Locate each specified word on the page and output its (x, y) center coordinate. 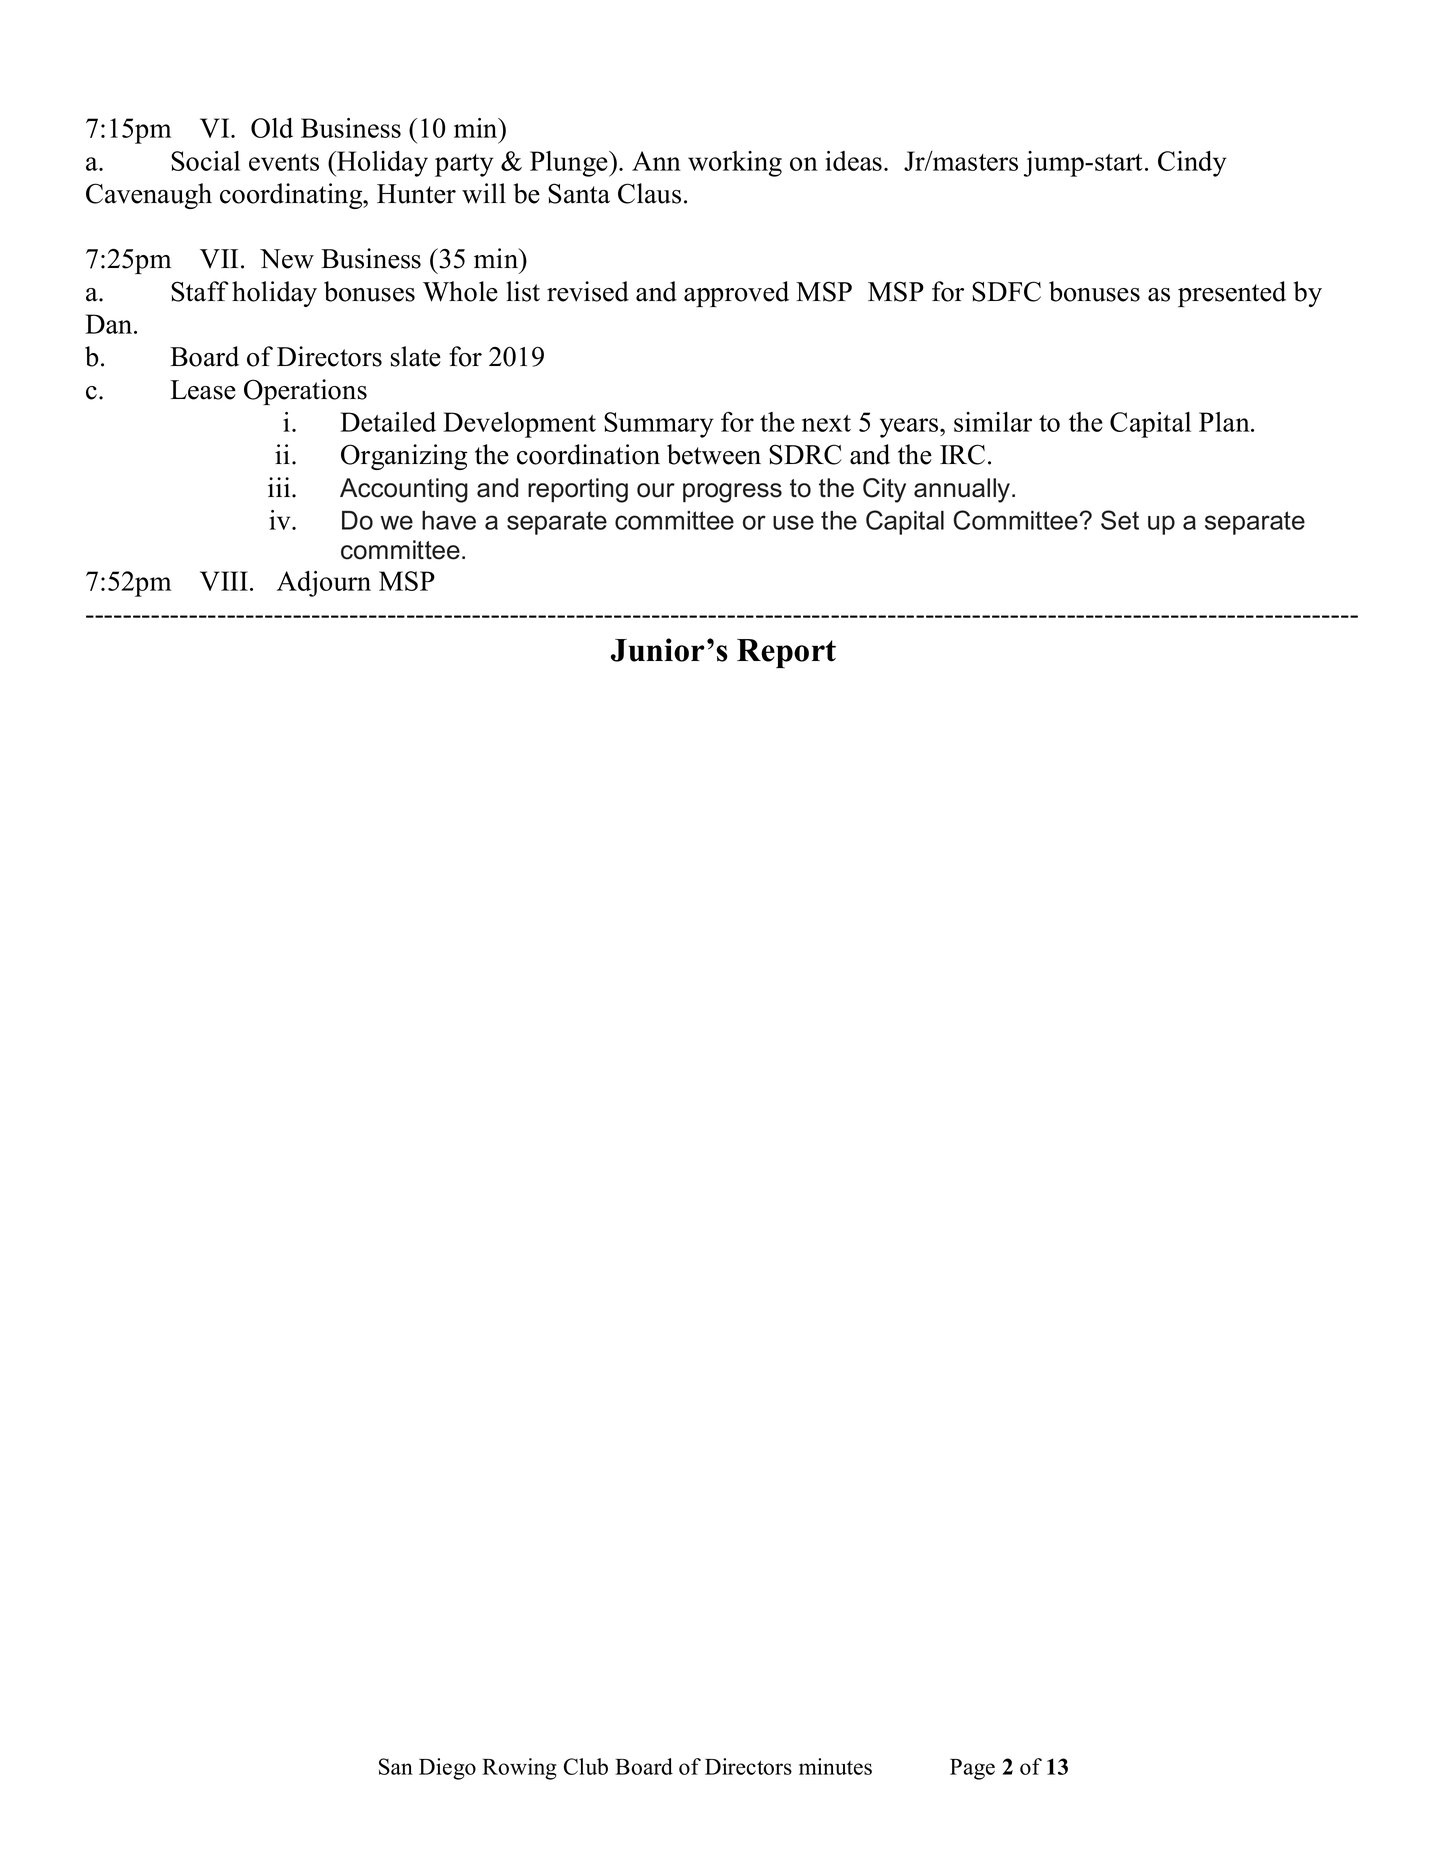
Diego (447, 1769)
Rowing (519, 1769)
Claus (649, 193)
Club (586, 1766)
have (449, 520)
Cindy (1192, 164)
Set (1120, 520)
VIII (225, 581)
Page (972, 1769)
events (284, 162)
